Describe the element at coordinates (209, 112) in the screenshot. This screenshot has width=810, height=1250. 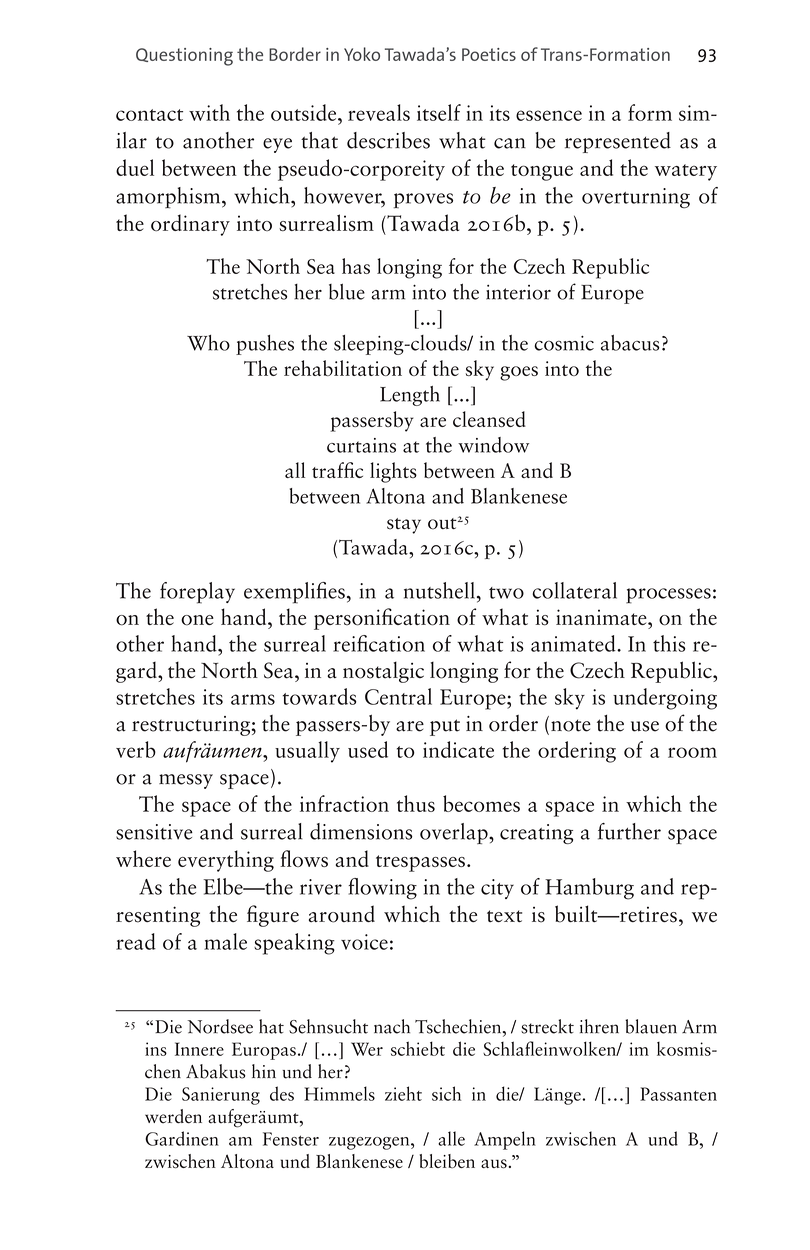
I see `with` at that location.
